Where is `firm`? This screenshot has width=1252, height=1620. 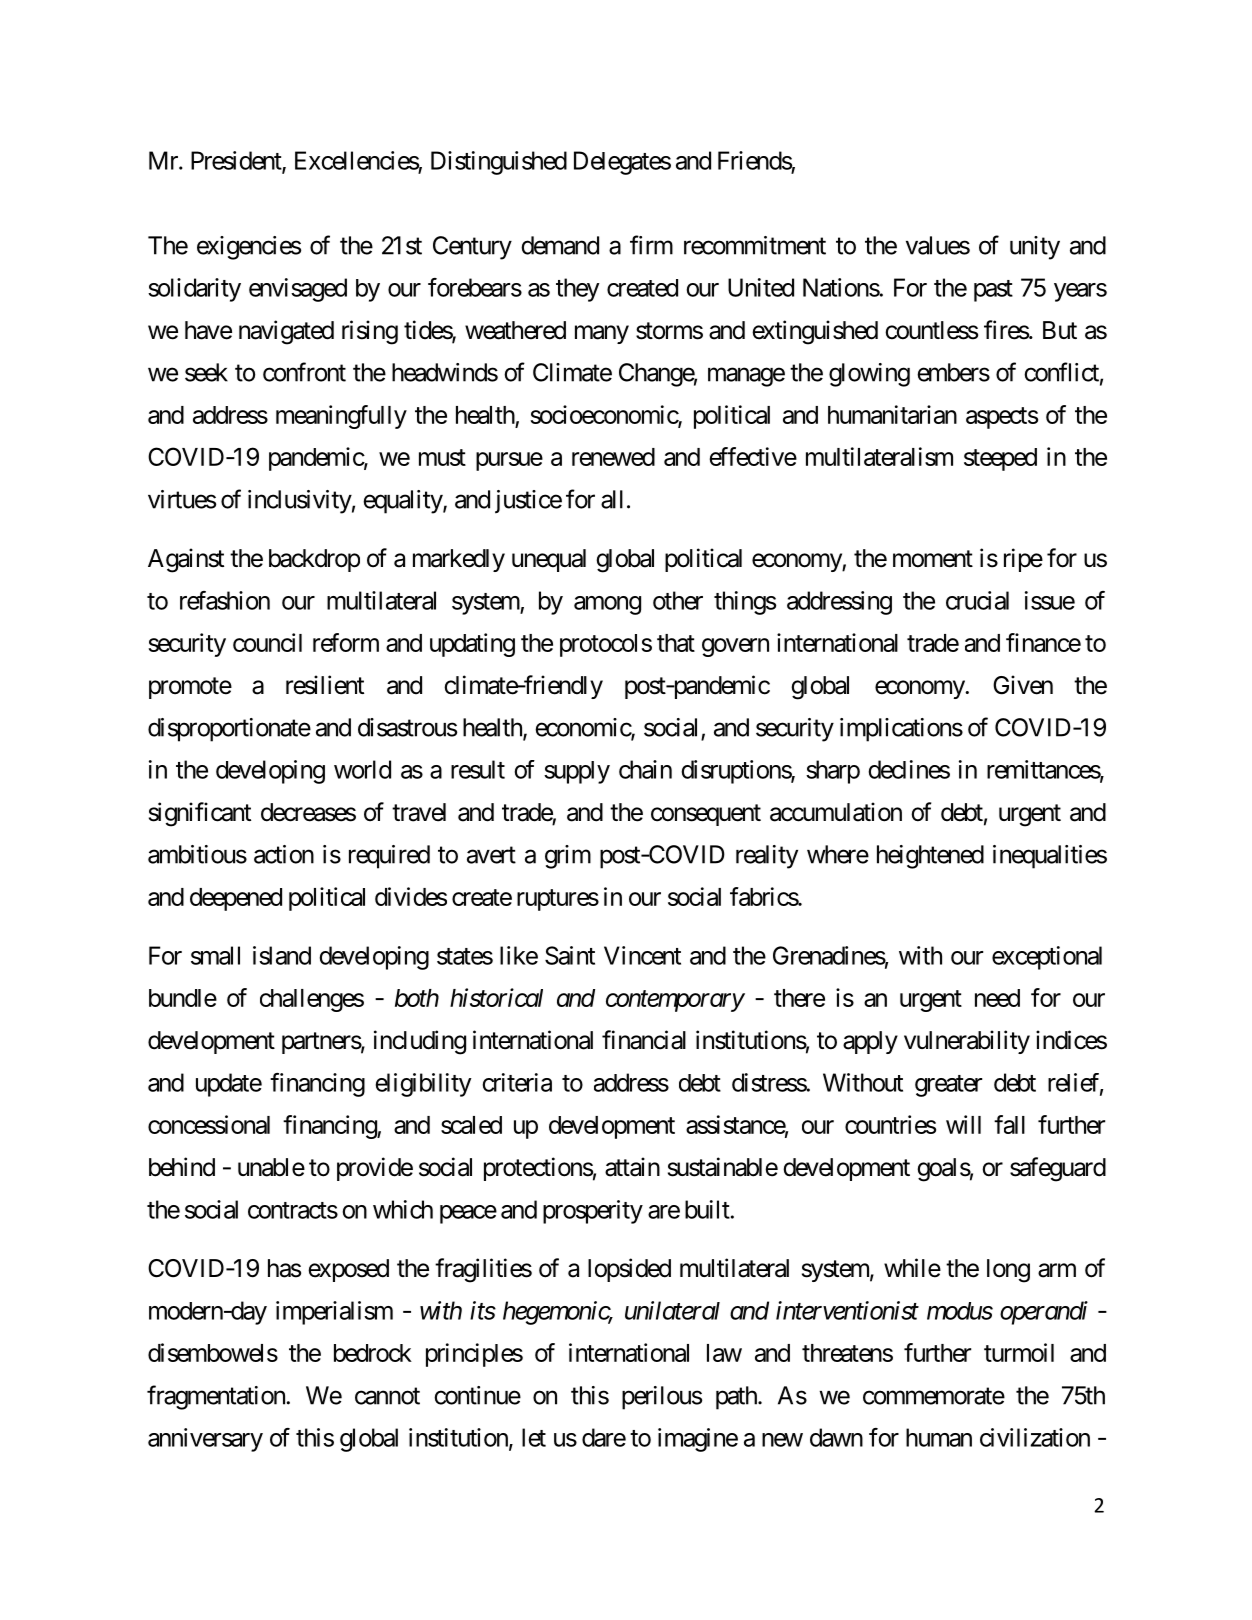 firm is located at coordinates (651, 245).
